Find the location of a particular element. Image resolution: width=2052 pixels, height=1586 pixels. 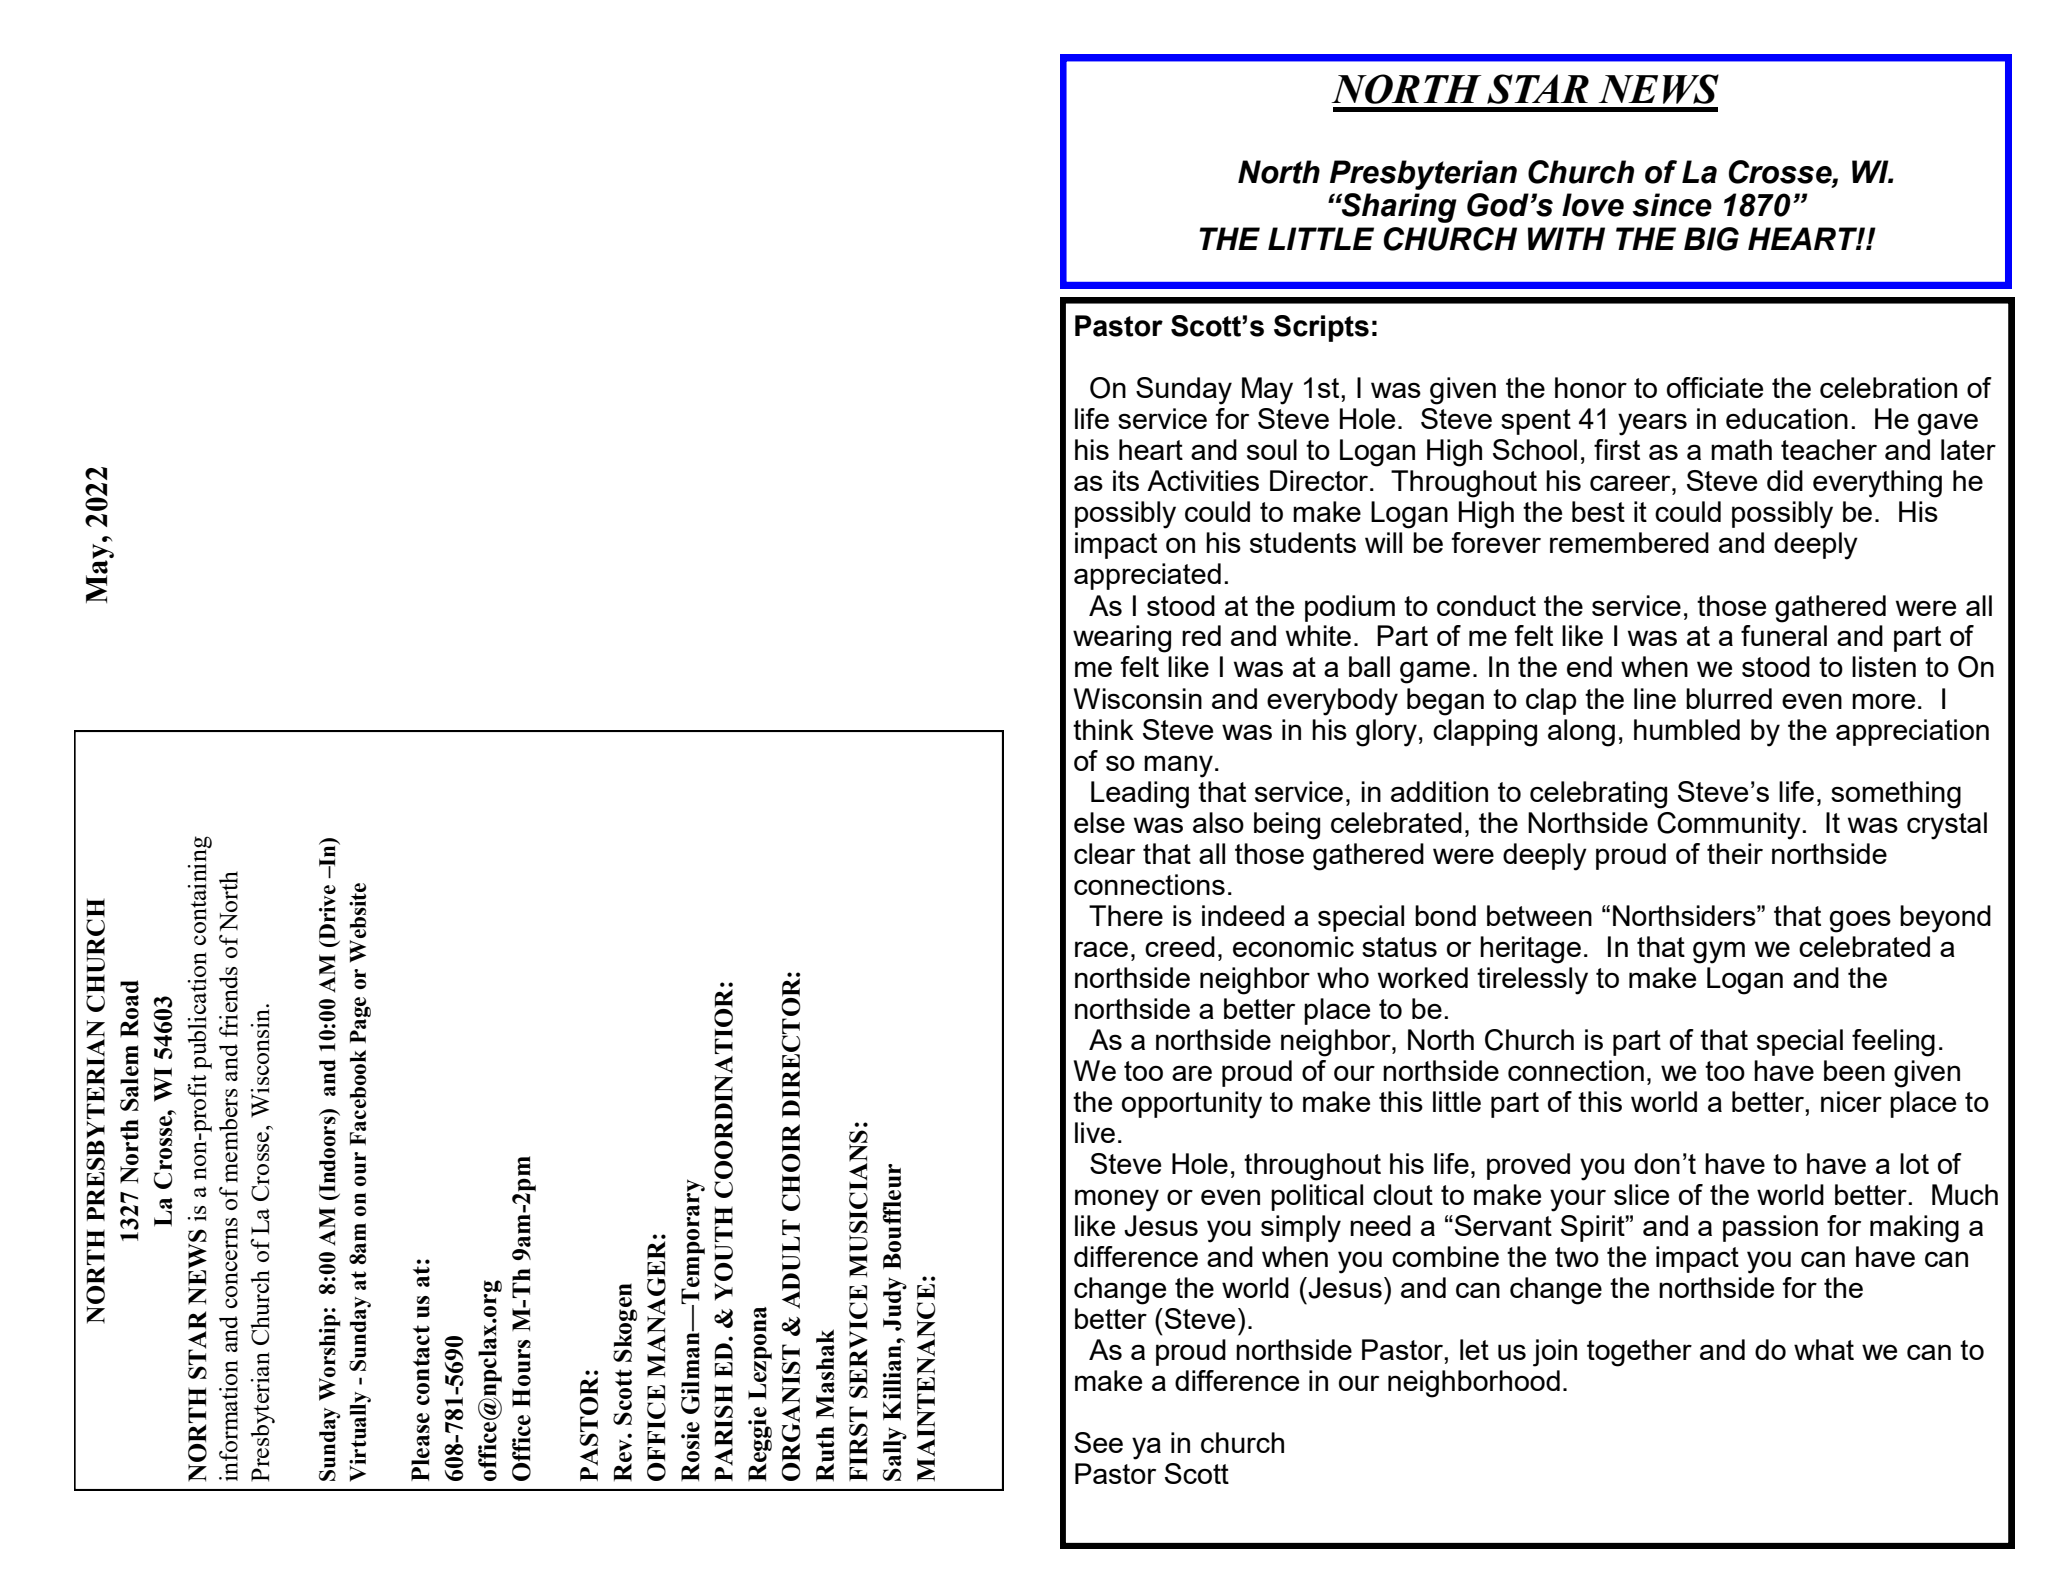

School is located at coordinates (1535, 449).
